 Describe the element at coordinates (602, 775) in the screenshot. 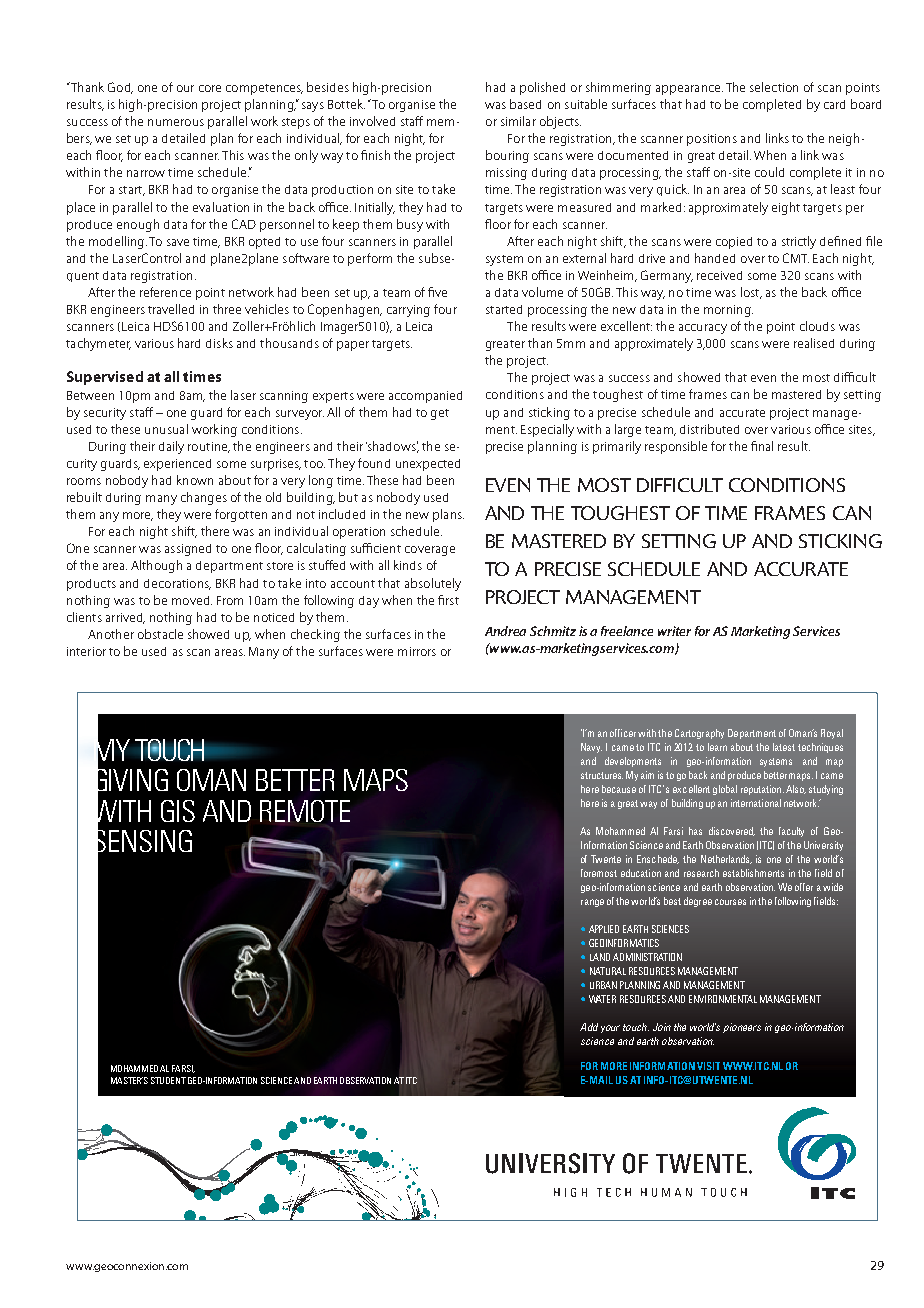

I see `structures` at that location.
